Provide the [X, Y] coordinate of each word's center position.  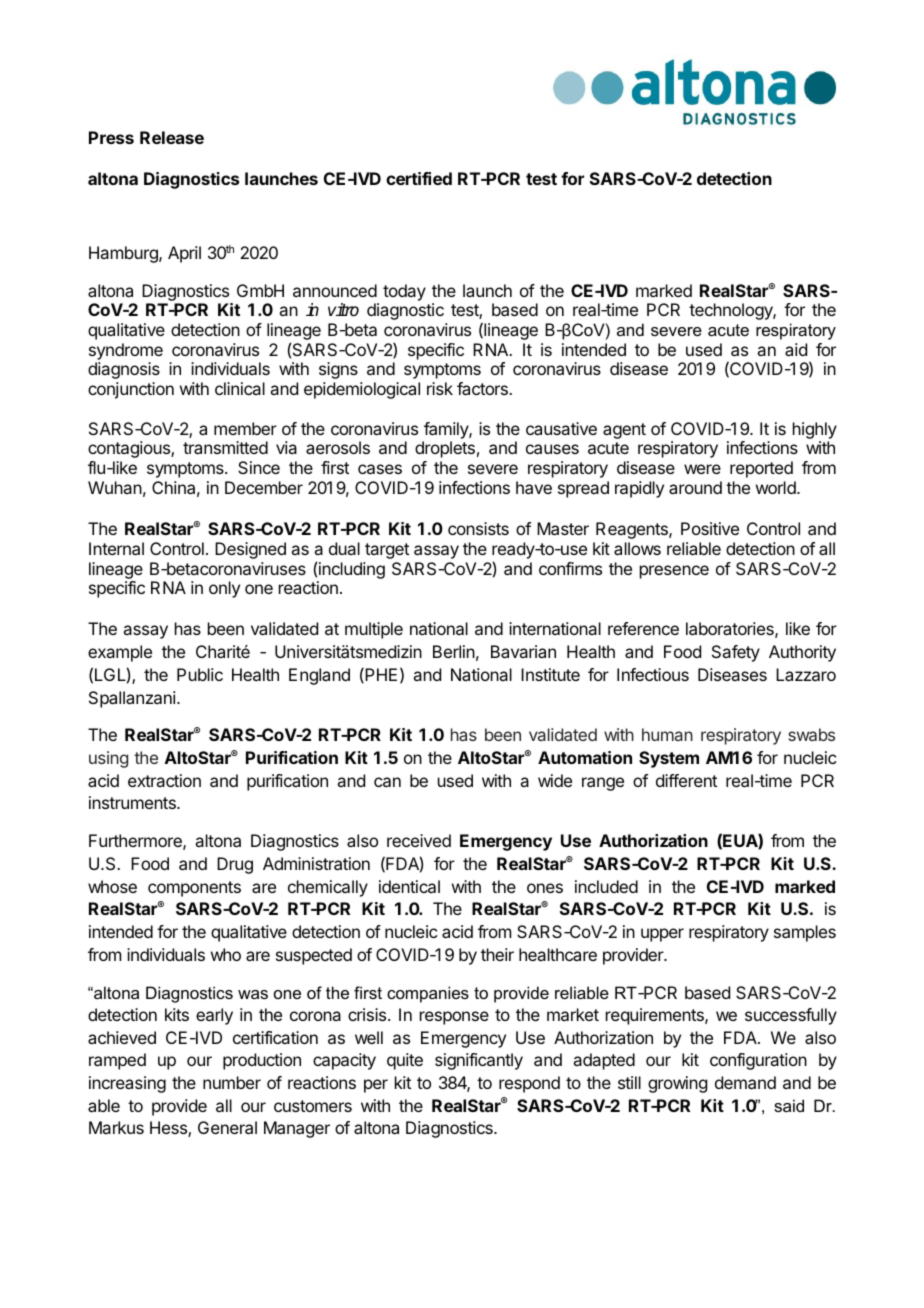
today [404, 292]
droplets [445, 449]
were [702, 469]
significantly [479, 1061]
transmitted [225, 447]
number [232, 1082]
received [419, 840]
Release [172, 137]
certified [419, 178]
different [686, 780]
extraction [164, 780]
